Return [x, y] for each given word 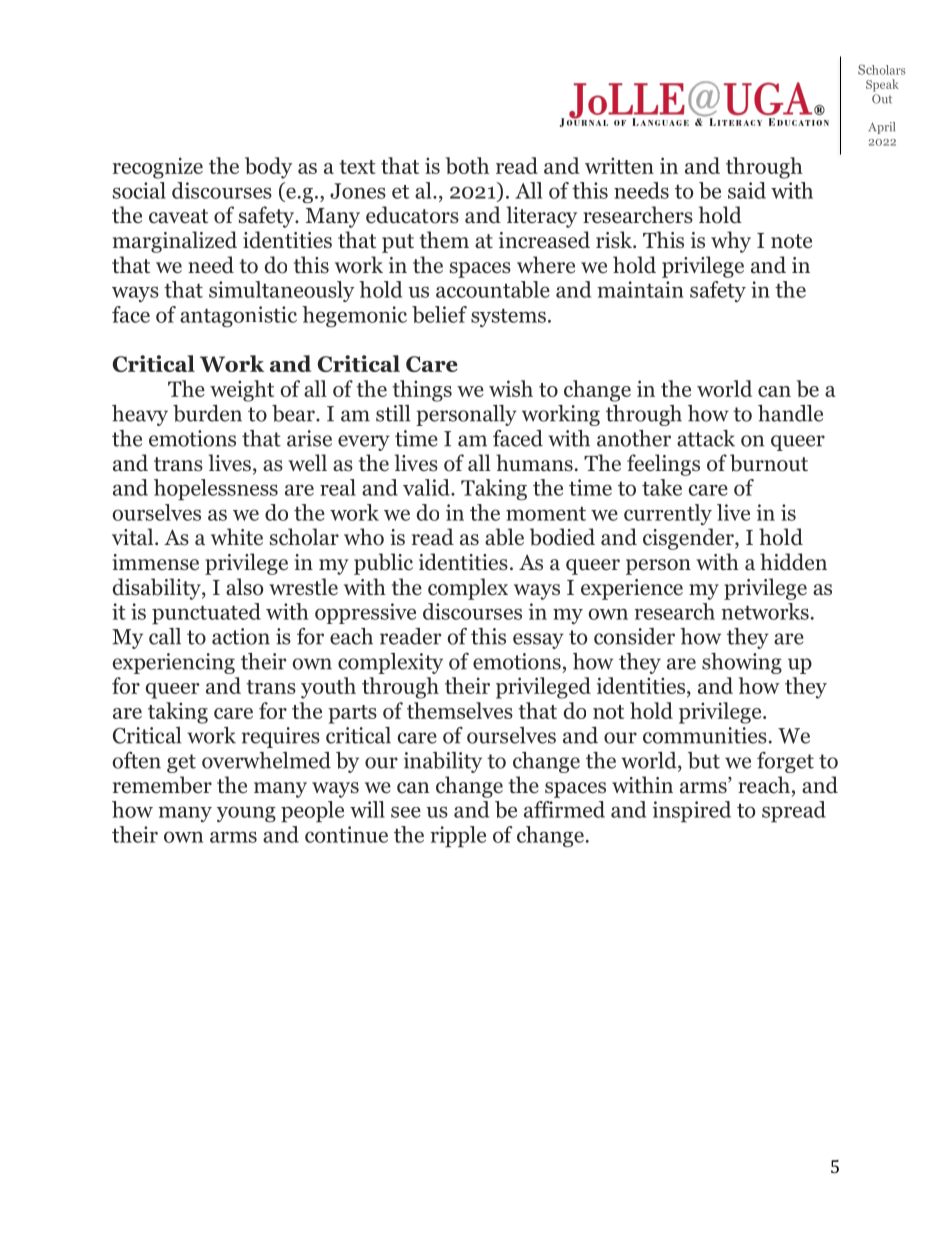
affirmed [564, 809]
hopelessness [216, 489]
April [881, 128]
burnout [769, 463]
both [467, 165]
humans [534, 463]
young [246, 814]
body [268, 168]
